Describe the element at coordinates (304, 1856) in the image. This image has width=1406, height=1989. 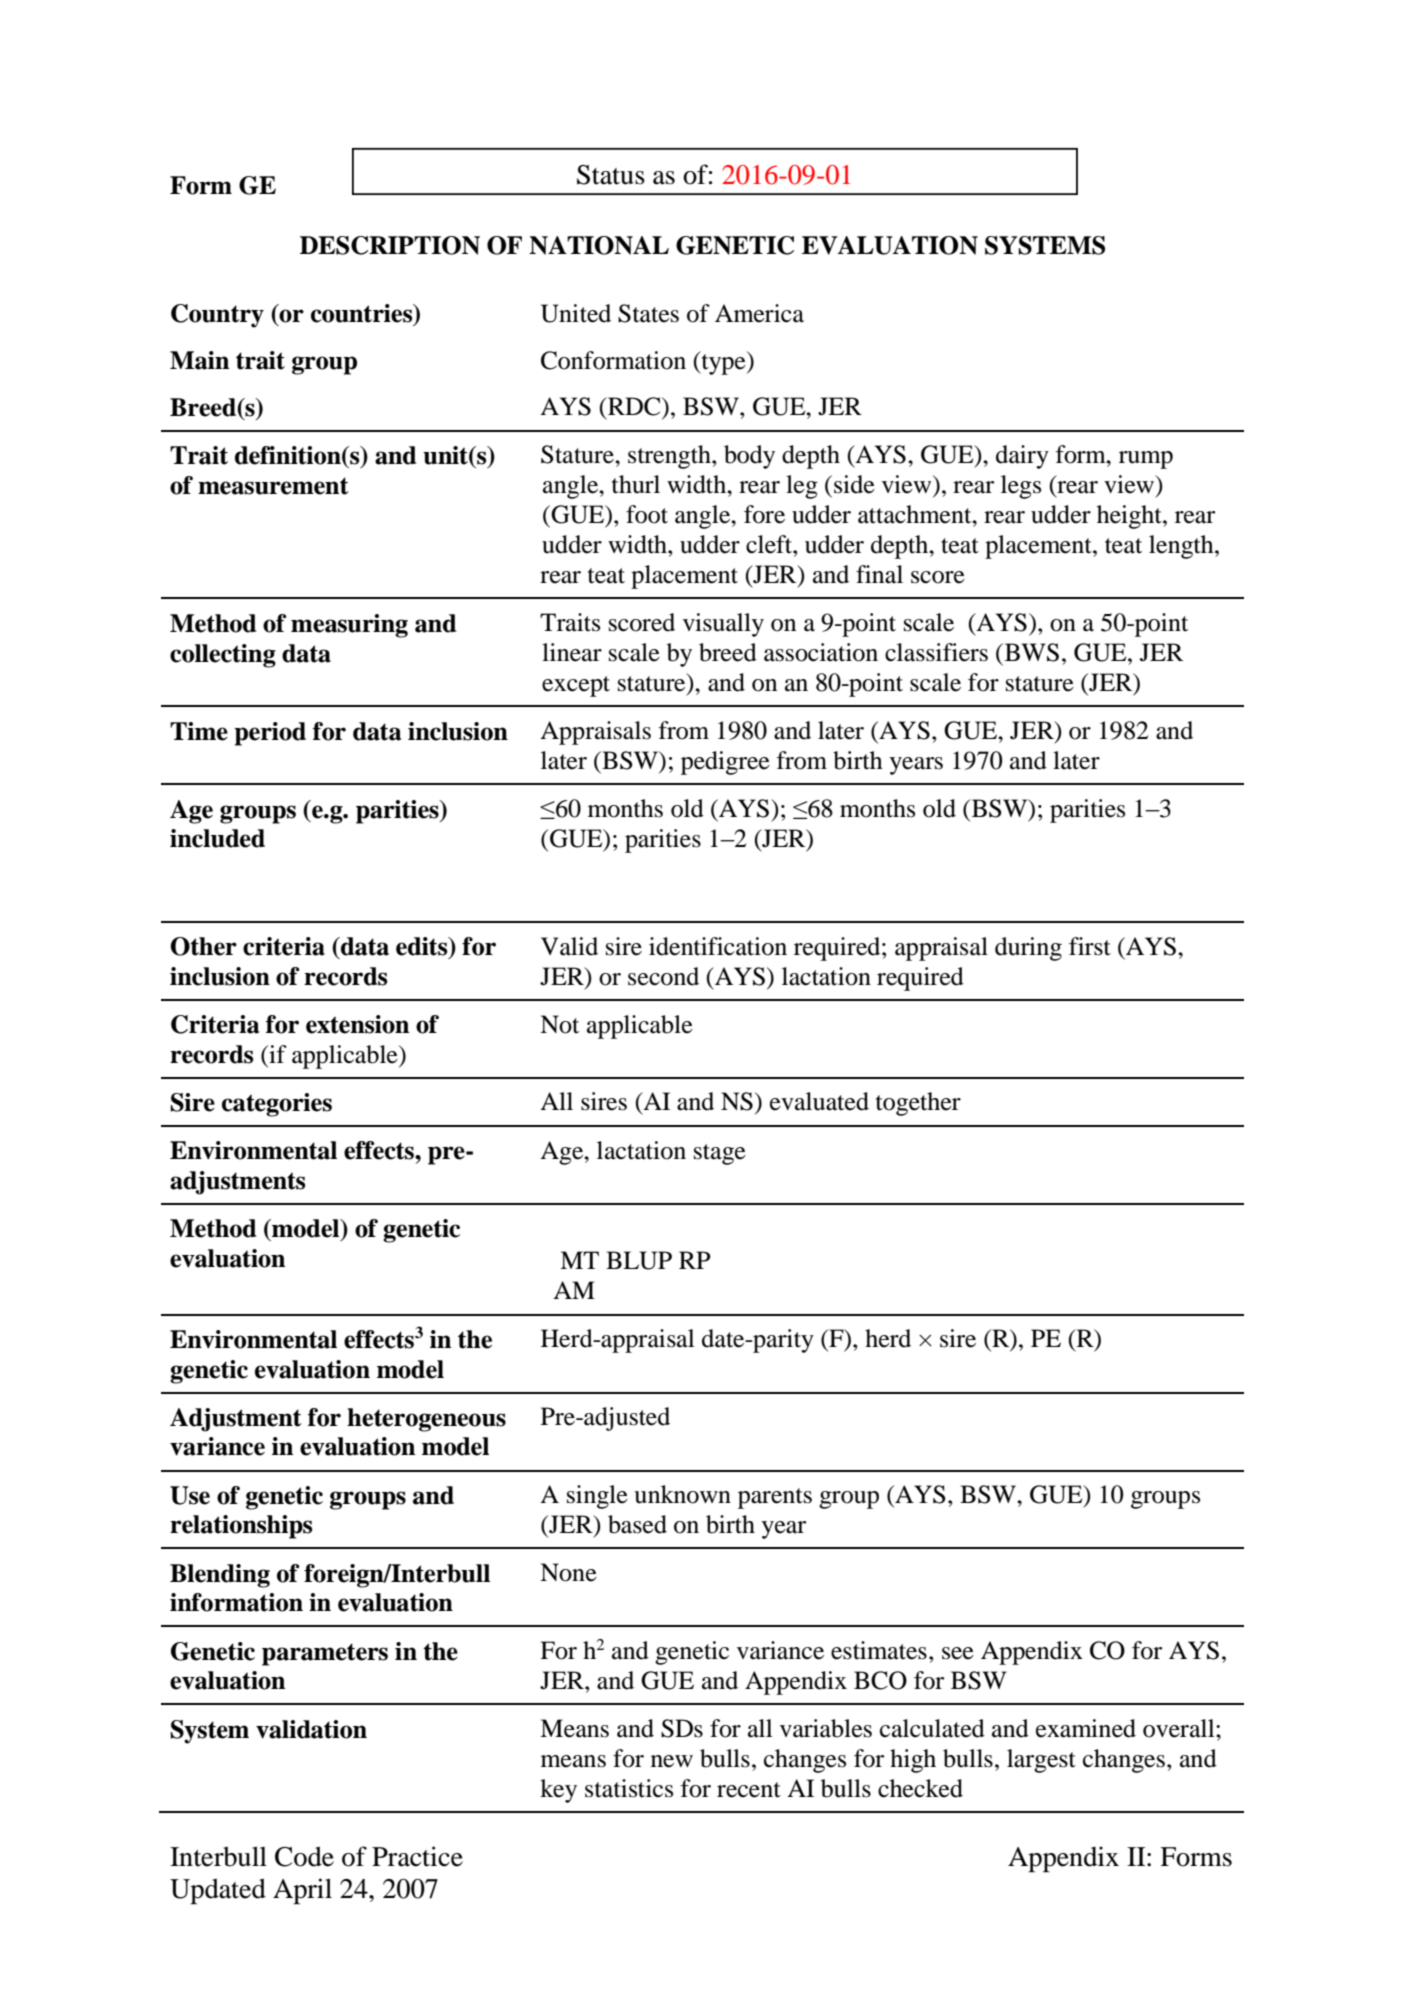
I see `Code` at that location.
